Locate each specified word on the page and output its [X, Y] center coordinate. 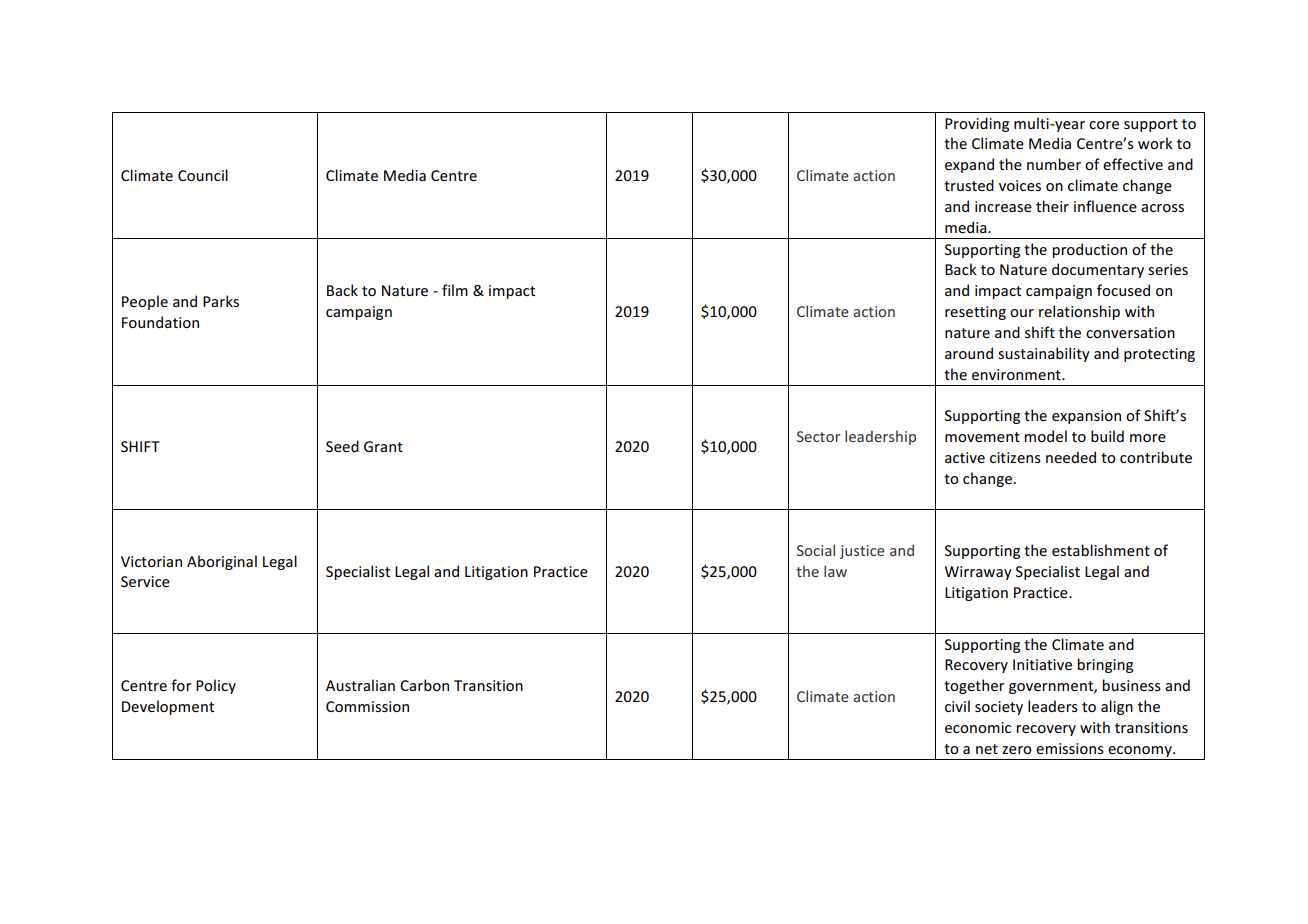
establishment [1101, 550]
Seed [342, 446]
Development [168, 707]
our [1022, 313]
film [455, 290]
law [835, 571]
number [1054, 164]
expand [969, 165]
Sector [818, 436]
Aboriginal [222, 562]
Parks [221, 301]
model [1045, 436]
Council [203, 175]
